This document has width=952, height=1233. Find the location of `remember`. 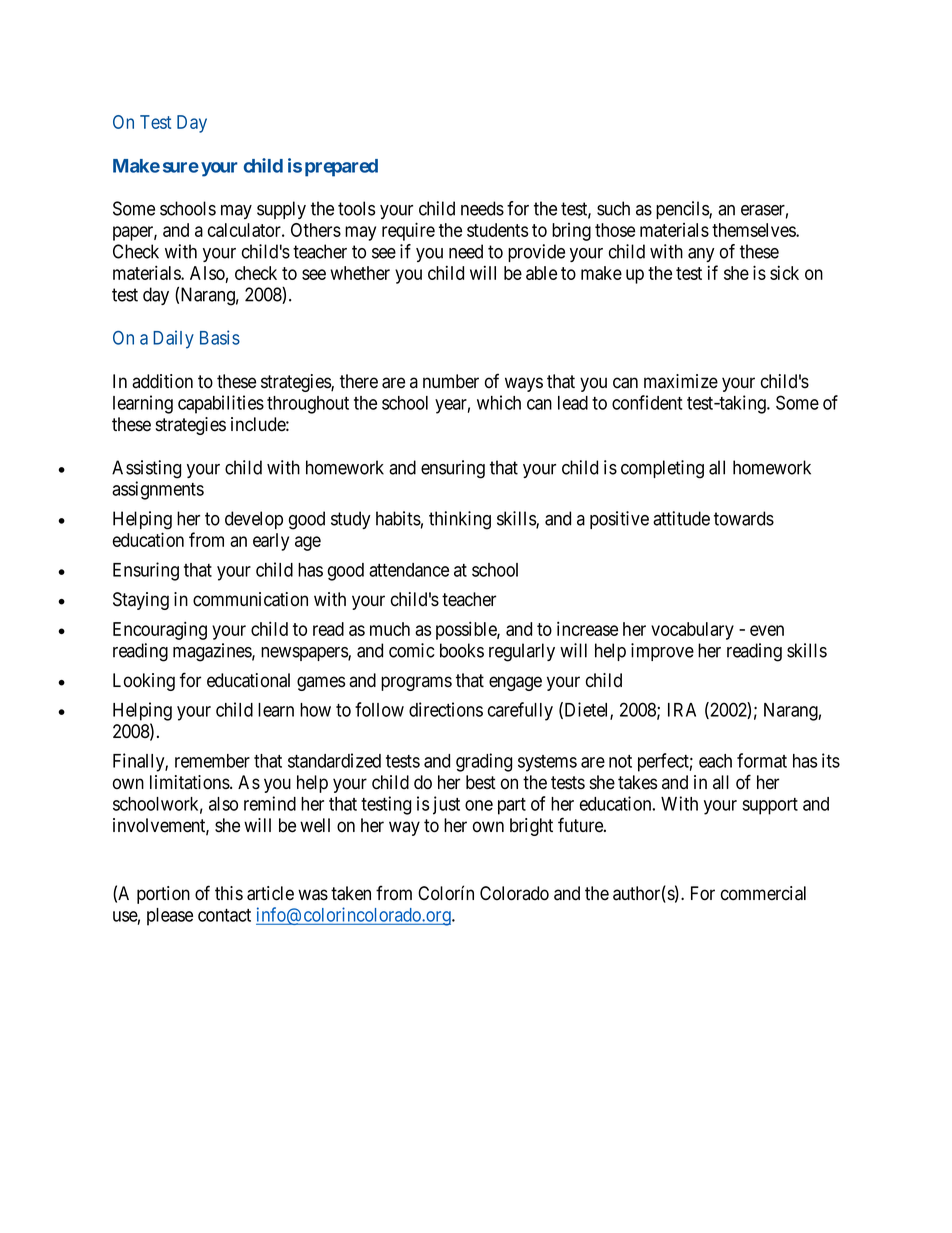

remember is located at coordinates (212, 761).
